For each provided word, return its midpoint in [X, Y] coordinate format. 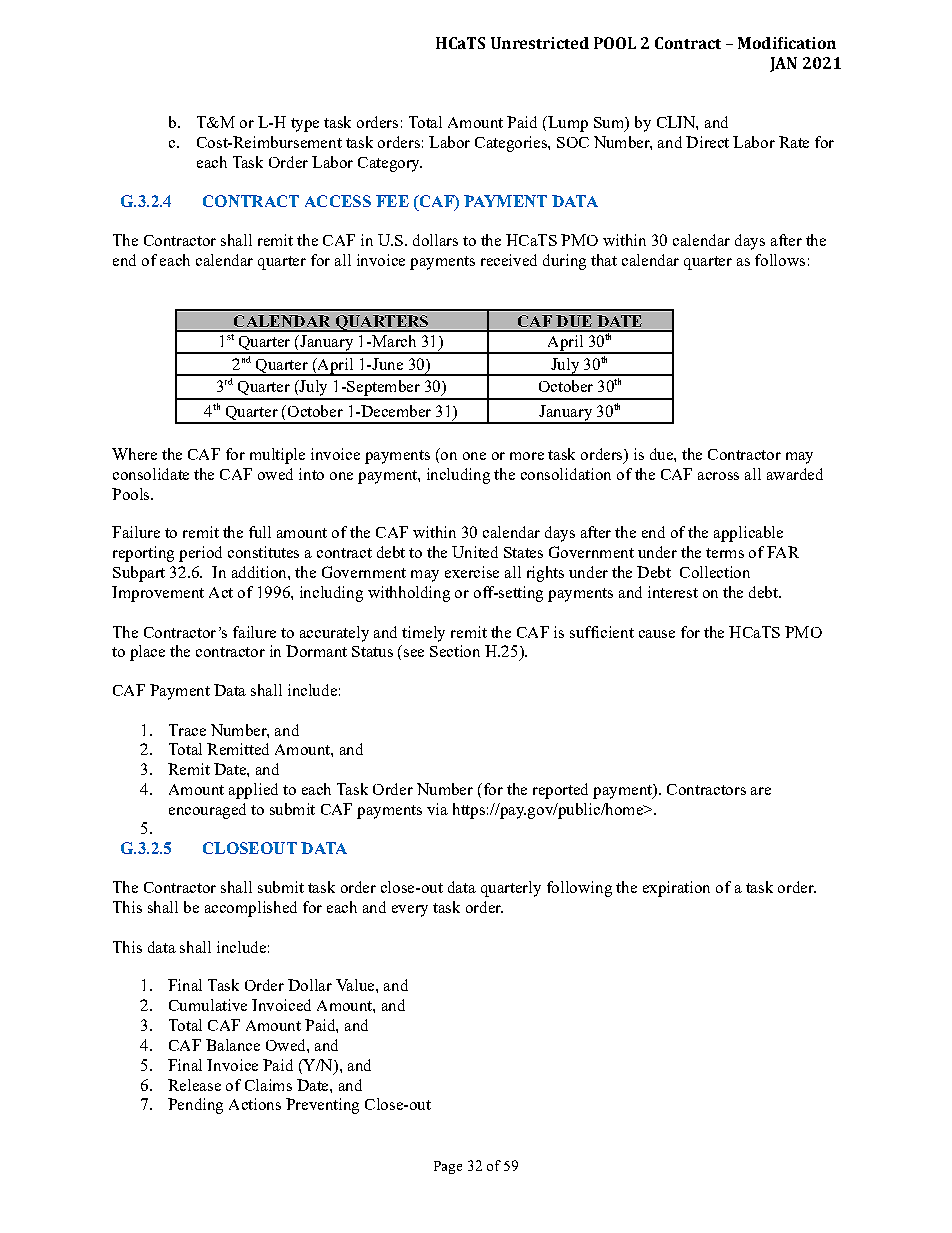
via [437, 809]
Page [448, 1167]
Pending [195, 1106]
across [718, 476]
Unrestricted [540, 43]
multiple [277, 456]
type [305, 125]
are [761, 791]
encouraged [207, 811]
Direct [707, 142]
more [527, 456]
